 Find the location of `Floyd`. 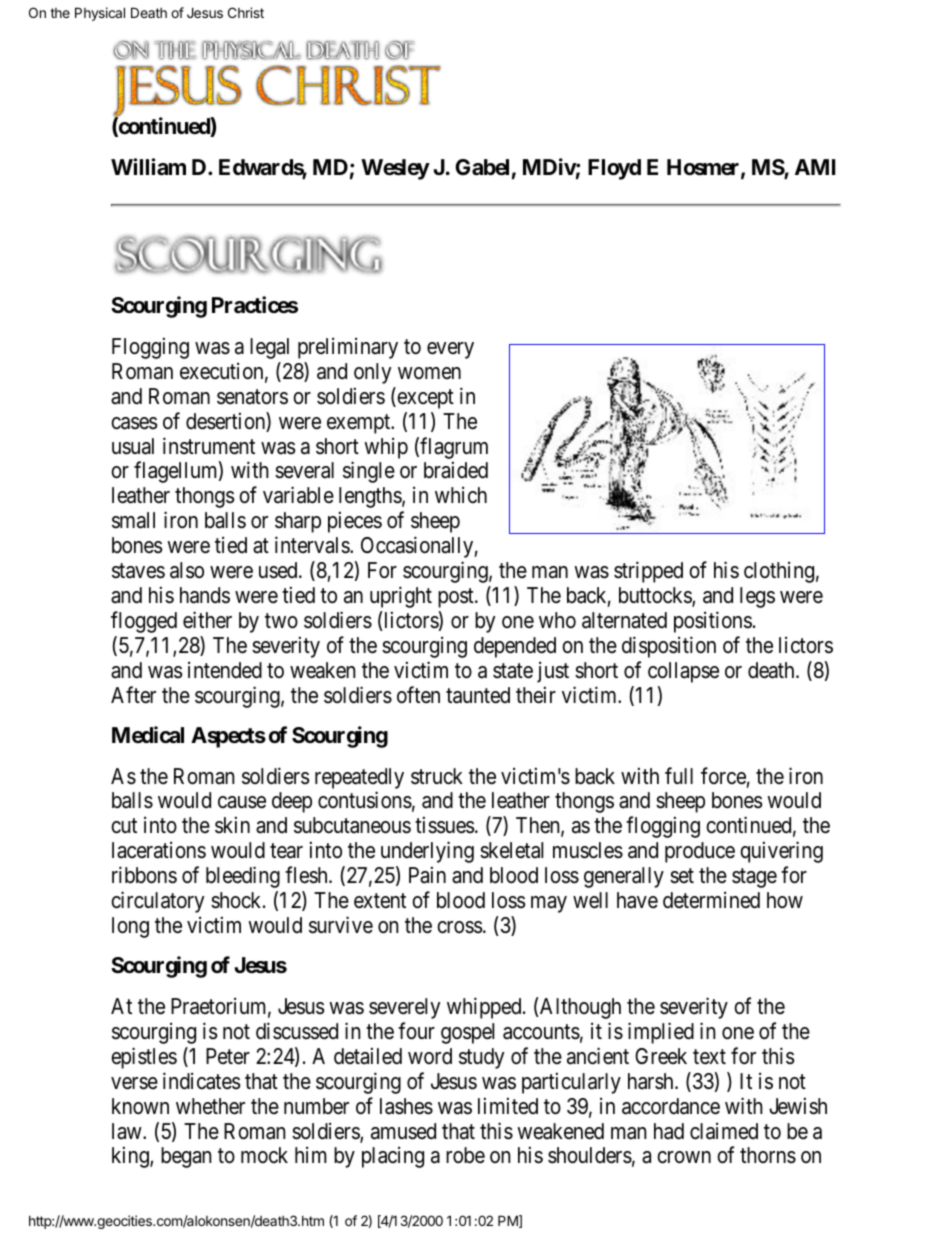

Floyd is located at coordinates (614, 169).
